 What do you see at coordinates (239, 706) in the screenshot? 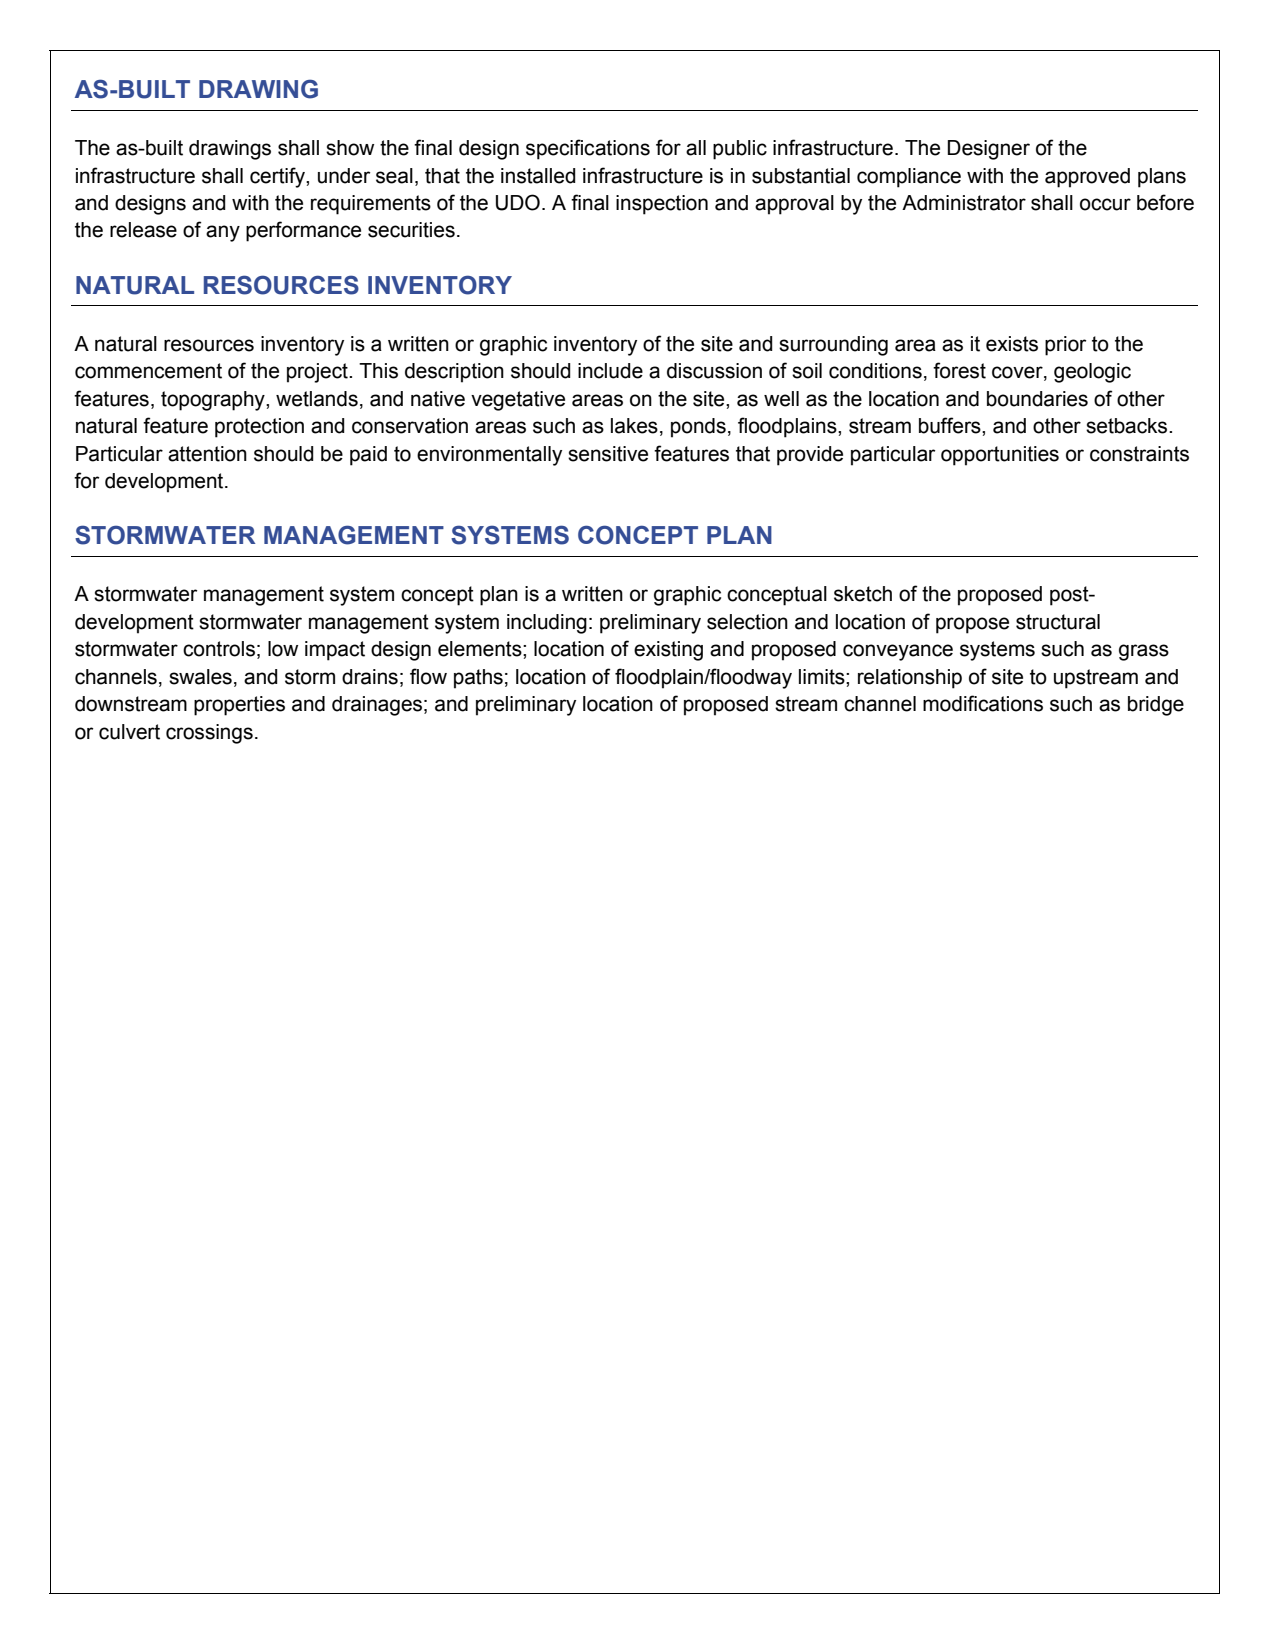
I see `properties` at bounding box center [239, 706].
